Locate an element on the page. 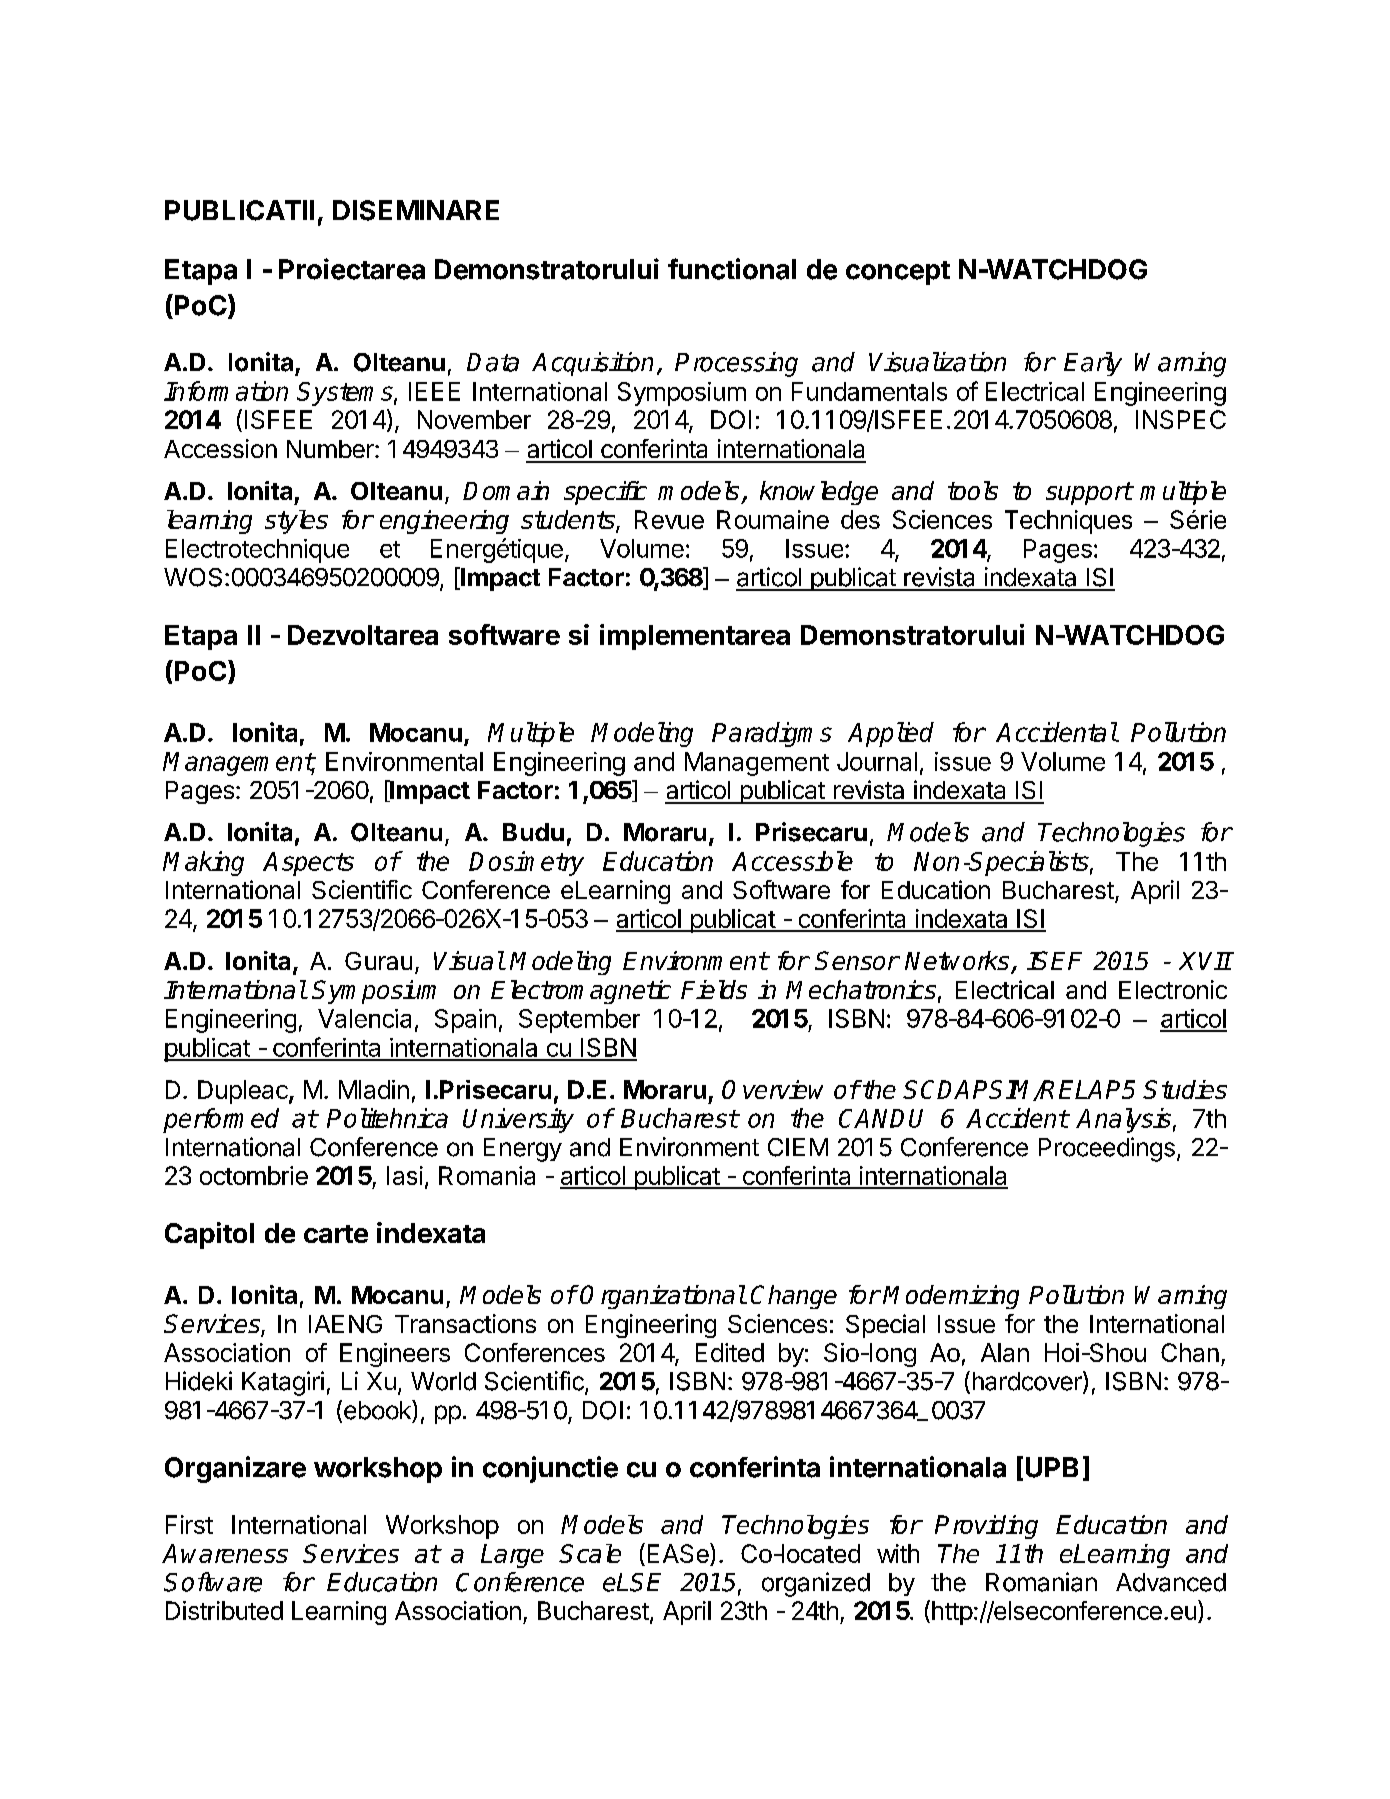 The image size is (1390, 1799). functional is located at coordinates (732, 269).
